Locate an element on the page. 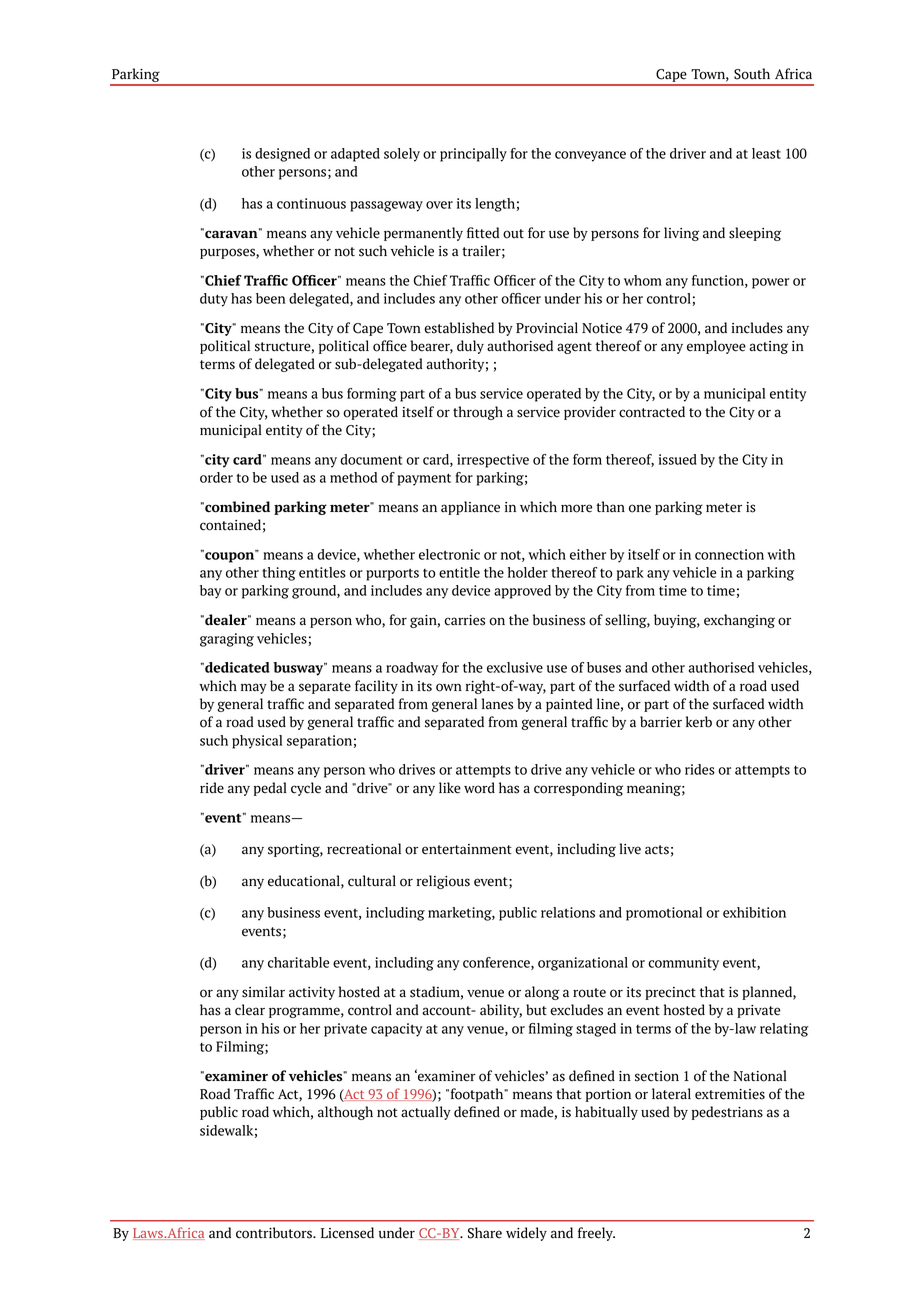 Image resolution: width=924 pixels, height=1308 pixels. contributors is located at coordinates (275, 1233).
